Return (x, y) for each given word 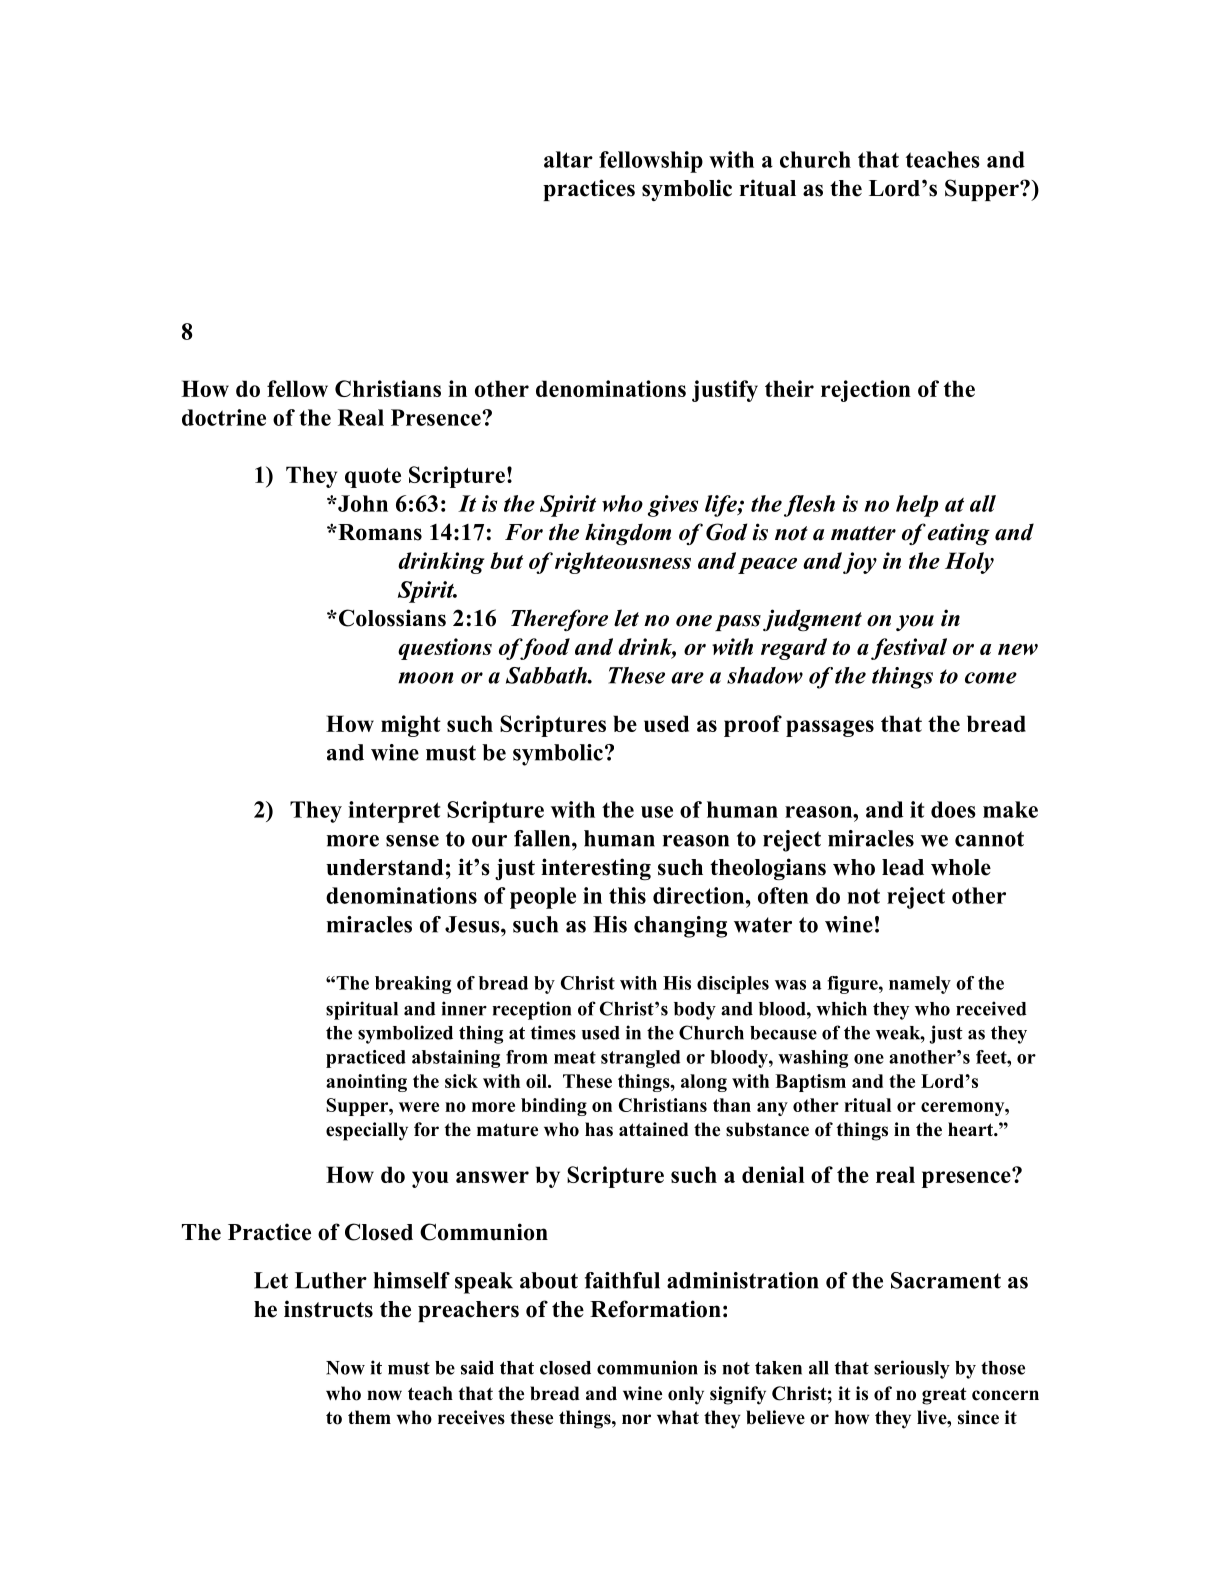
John (362, 503)
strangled (640, 1059)
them (369, 1417)
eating (959, 534)
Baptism (810, 1083)
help (917, 506)
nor (636, 1419)
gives (673, 506)
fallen (543, 838)
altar (568, 159)
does (953, 809)
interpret (394, 812)
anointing (366, 1083)
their (789, 388)
